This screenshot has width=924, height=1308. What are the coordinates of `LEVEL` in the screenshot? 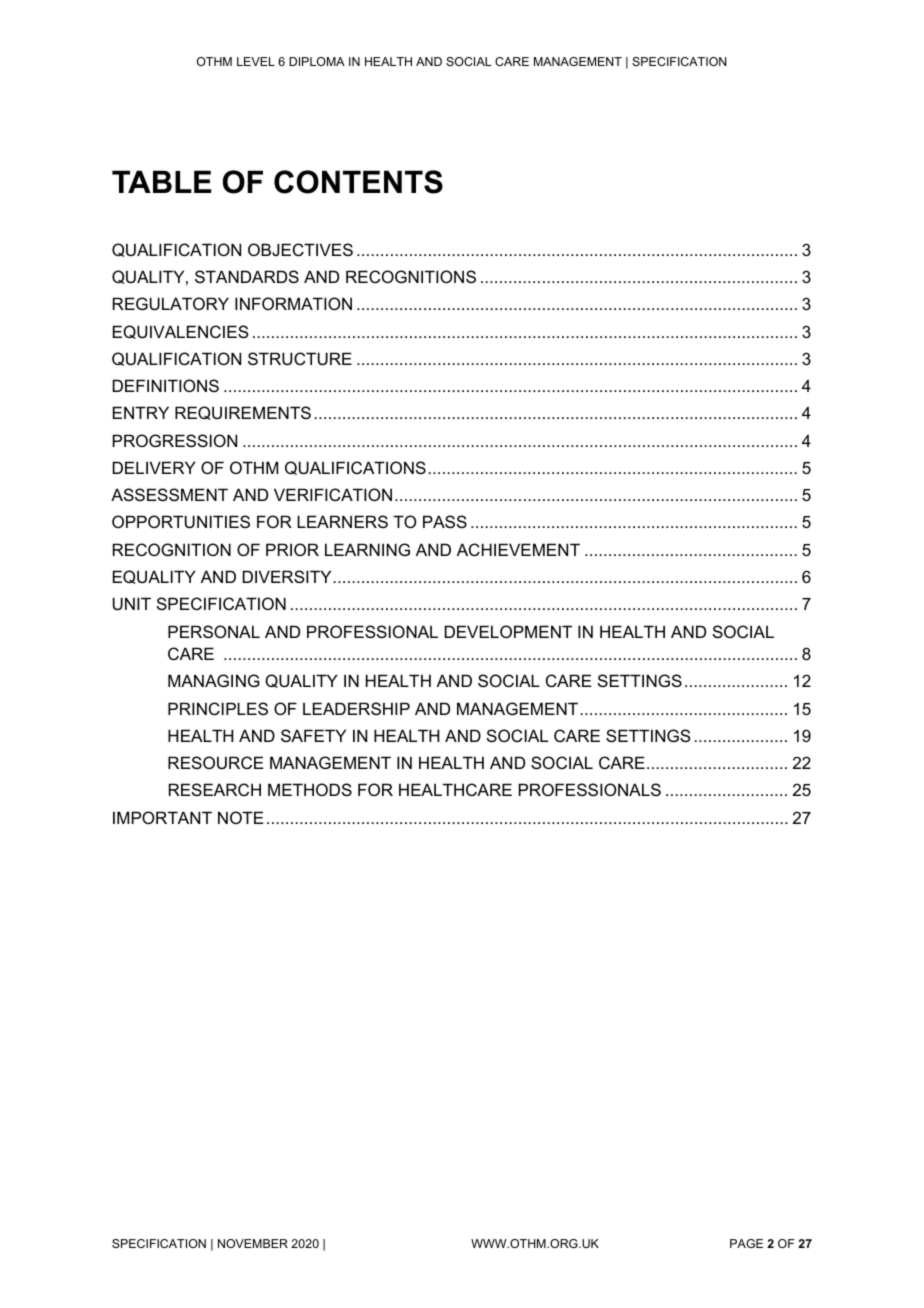 It's located at (256, 61).
